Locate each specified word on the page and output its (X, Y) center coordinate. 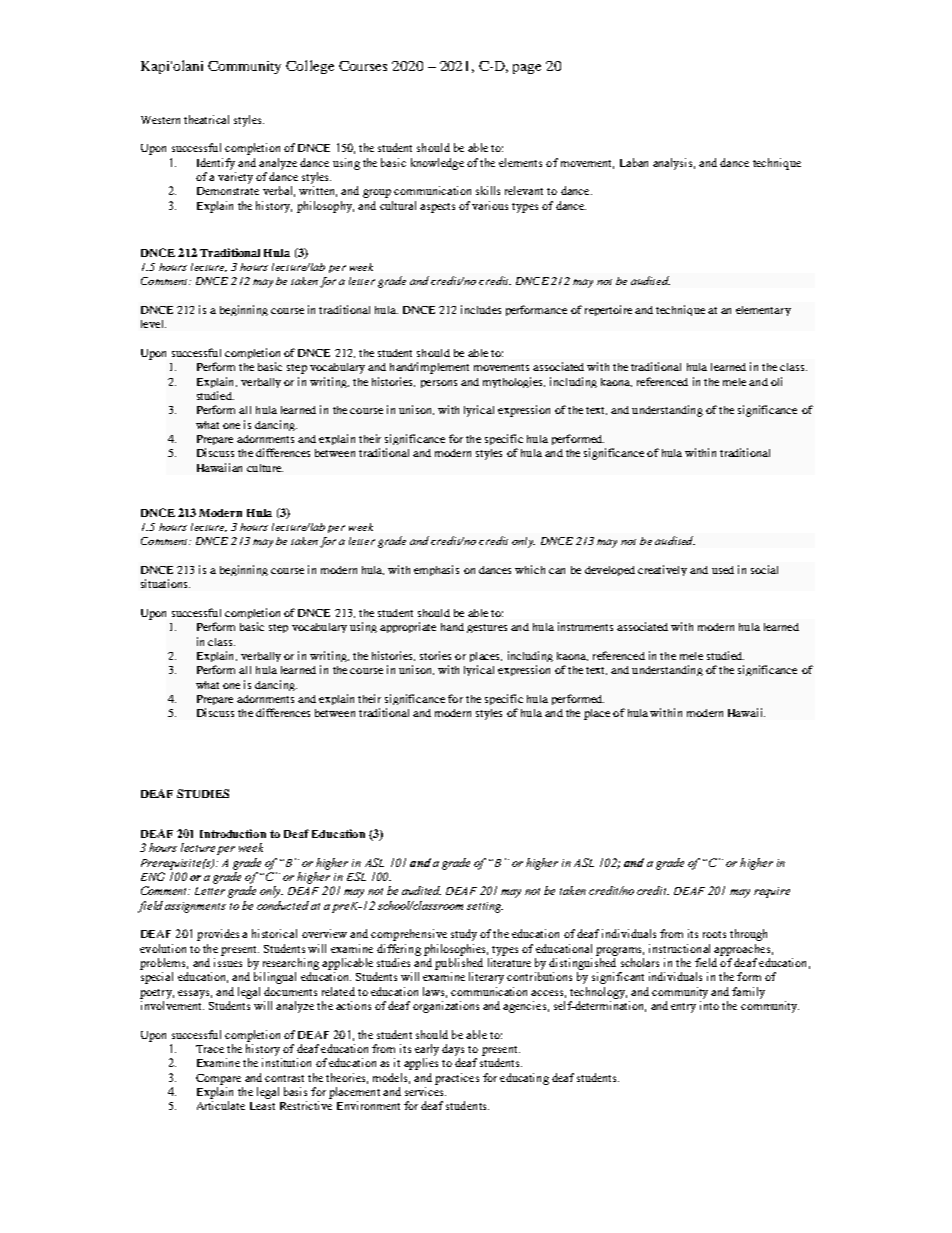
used (723, 570)
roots (714, 934)
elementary (763, 311)
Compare (218, 1079)
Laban (634, 162)
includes (481, 309)
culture (265, 468)
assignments (195, 907)
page (527, 69)
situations (165, 583)
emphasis (436, 570)
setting (485, 907)
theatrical (206, 119)
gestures (487, 628)
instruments (585, 626)
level (153, 324)
